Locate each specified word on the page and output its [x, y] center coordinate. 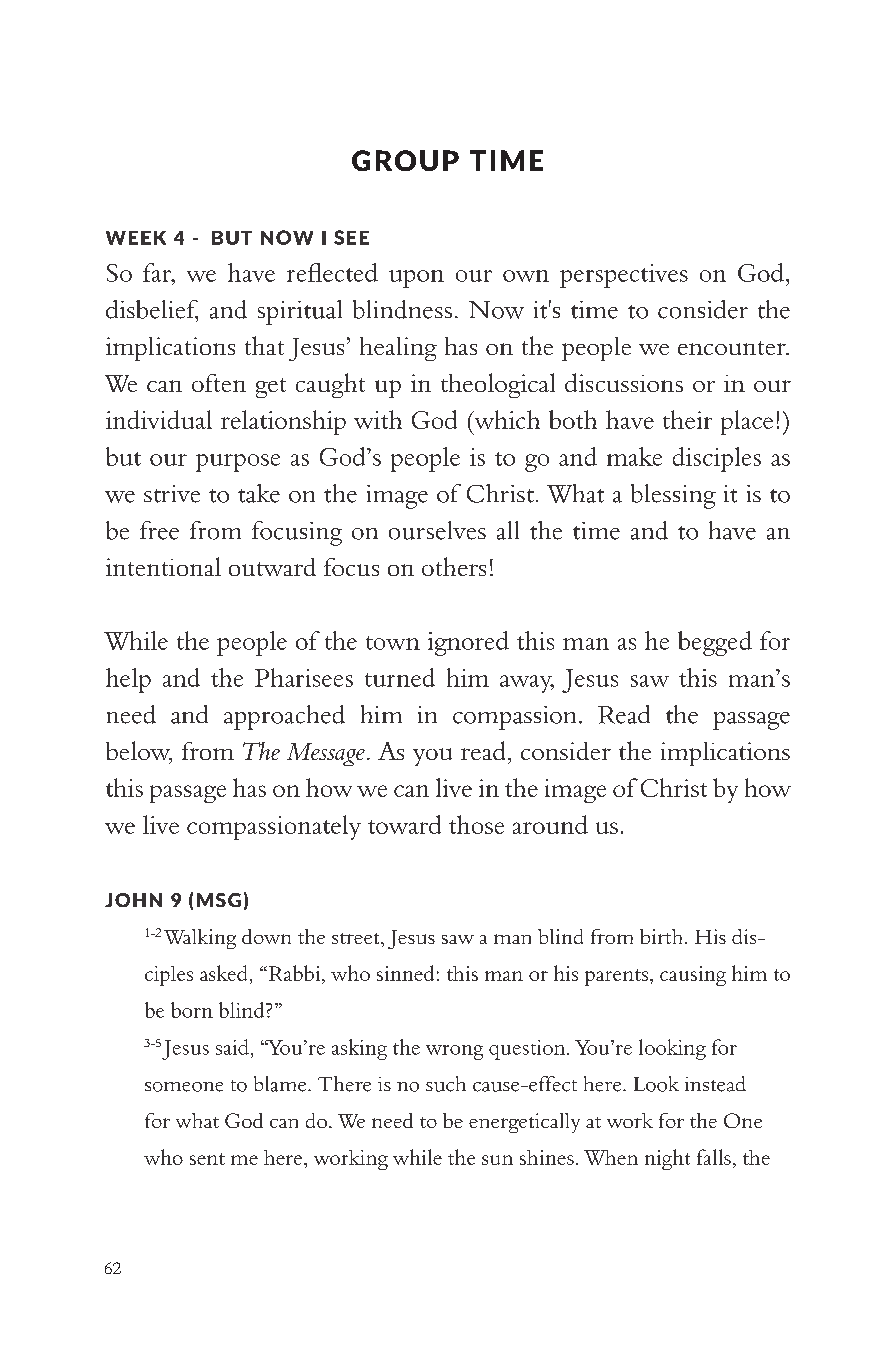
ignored [468, 643]
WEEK [136, 238]
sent [207, 1159]
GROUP [405, 160]
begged [715, 643]
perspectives [624, 276]
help [128, 680]
